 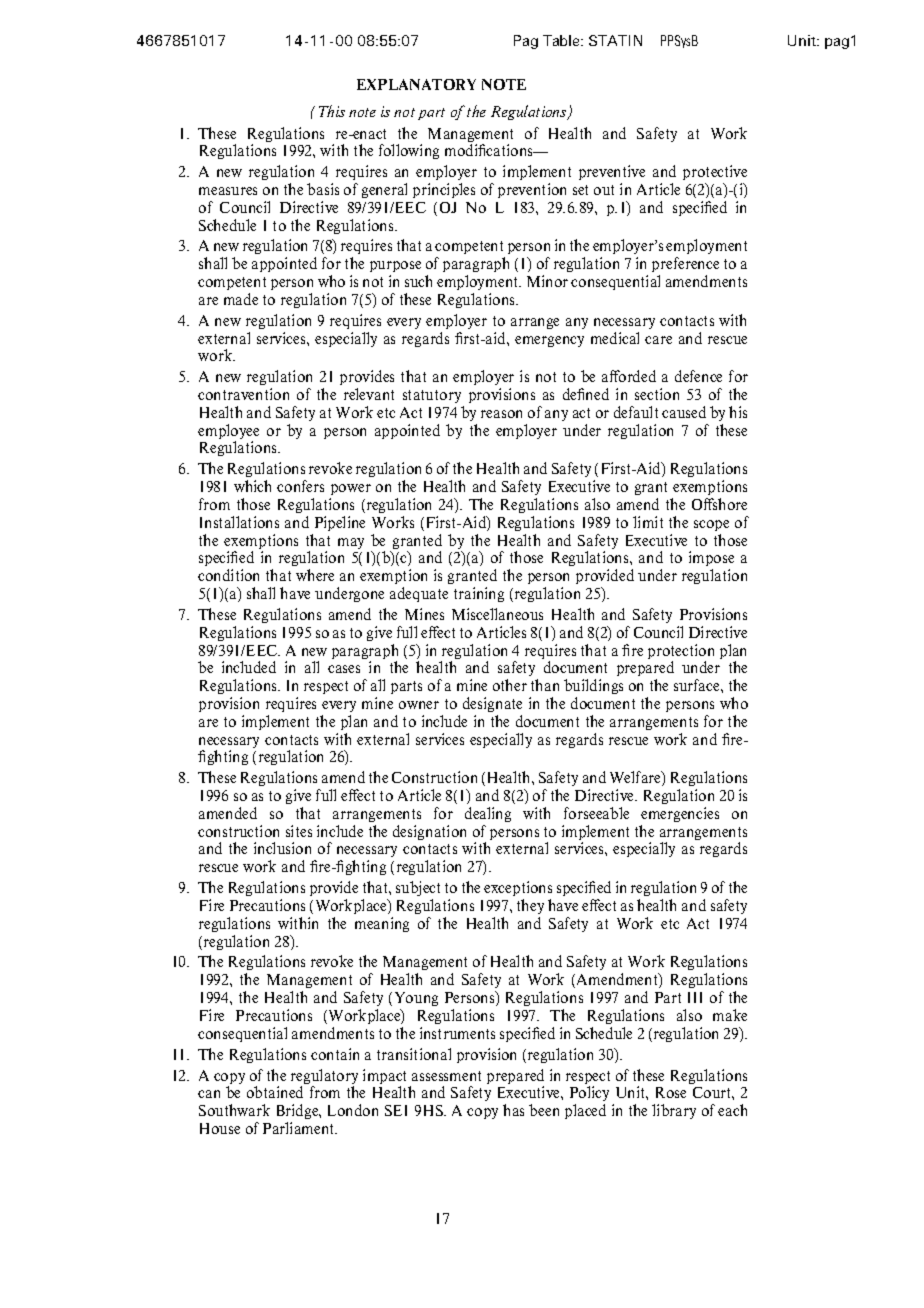 What do you see at coordinates (563, 40) in the image?
I see `Table` at bounding box center [563, 40].
